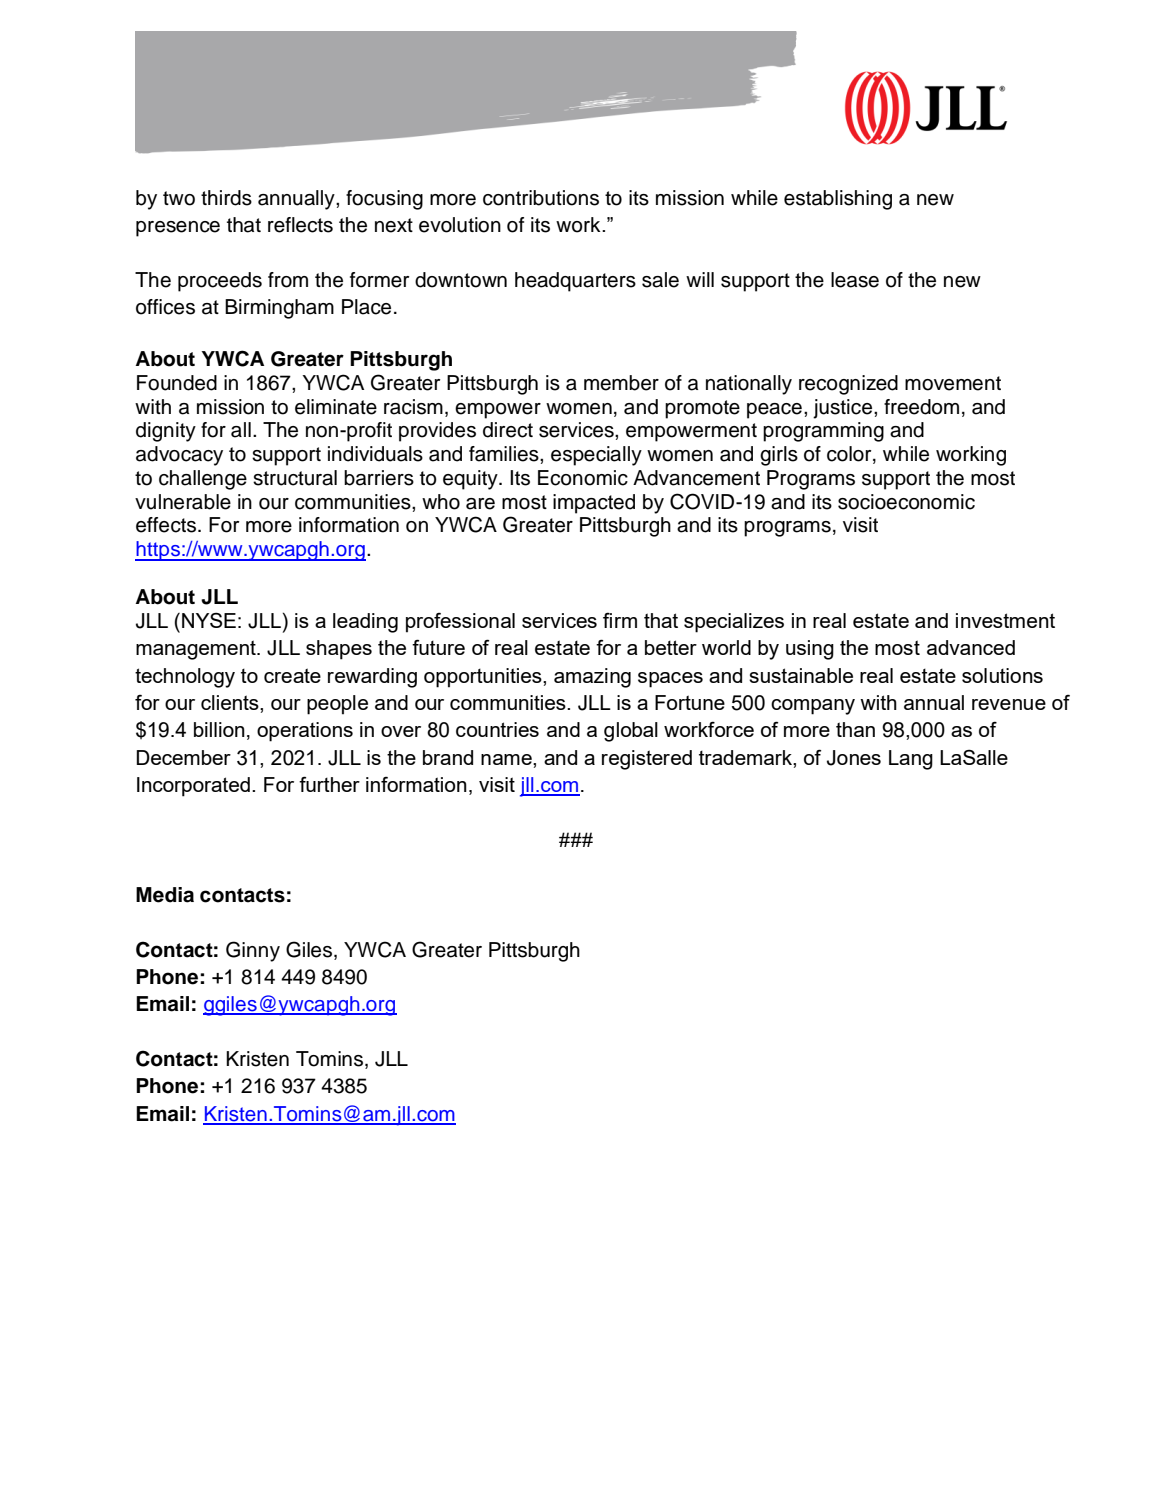 This image has width=1152, height=1491. I want to click on structural, so click(295, 478).
